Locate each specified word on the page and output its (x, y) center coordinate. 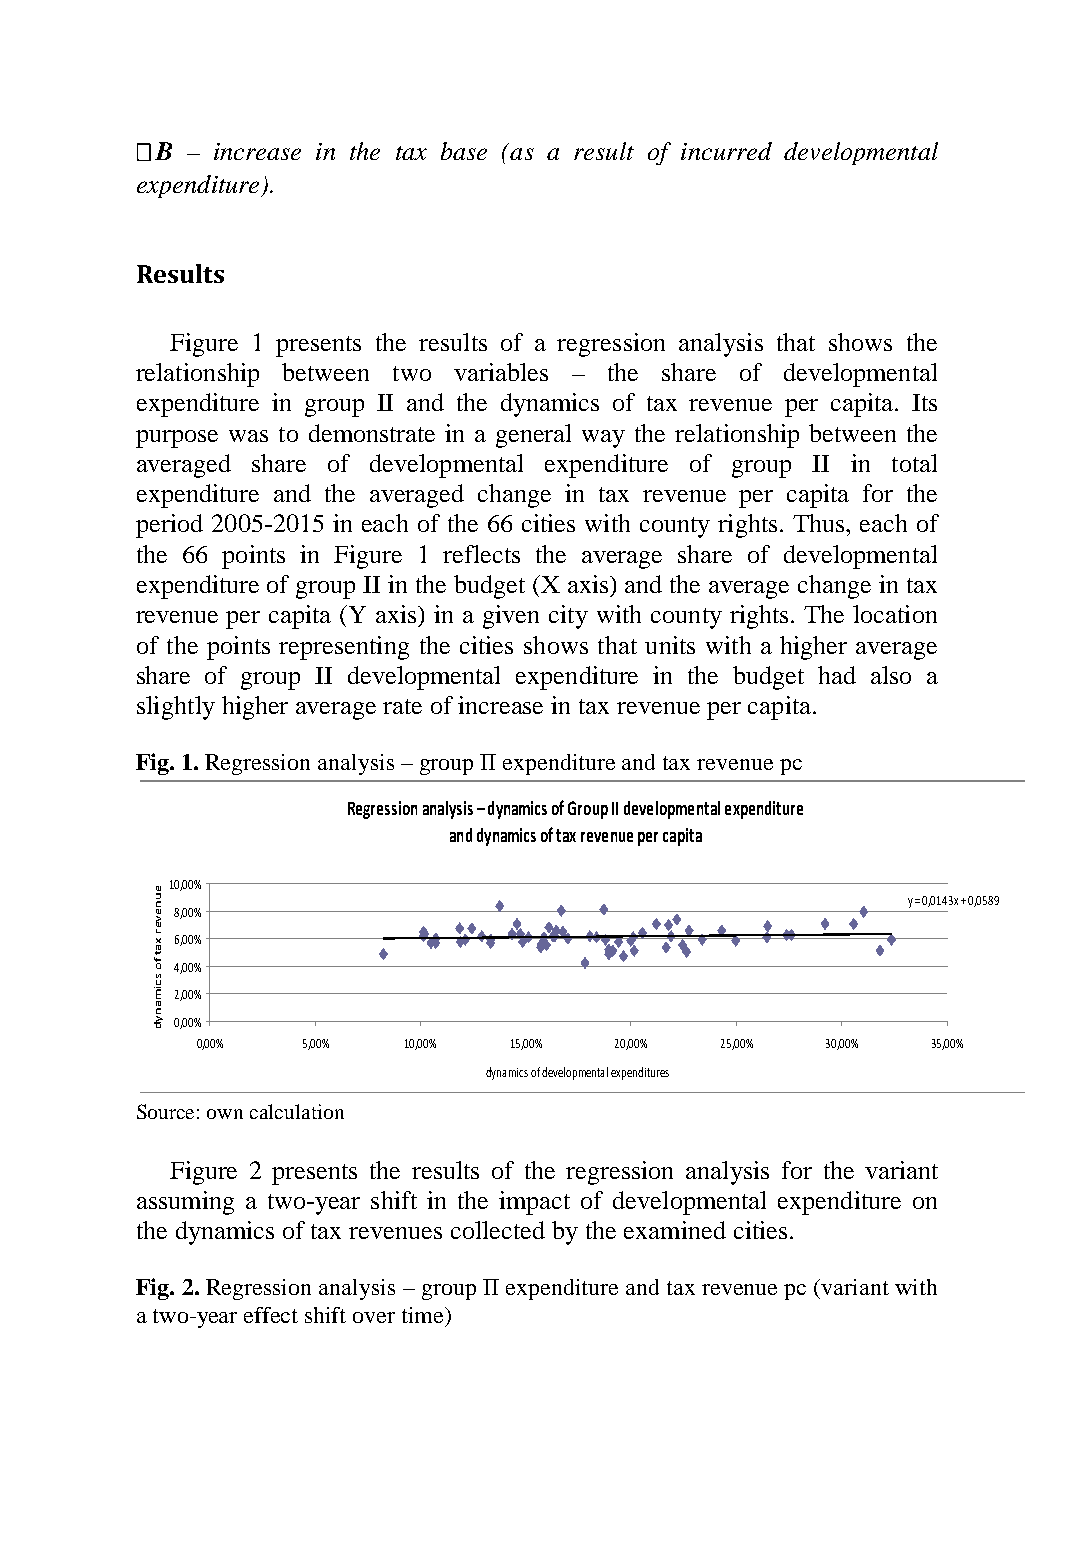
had (837, 675)
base (464, 151)
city (568, 617)
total (914, 463)
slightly (176, 708)
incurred (726, 151)
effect (271, 1315)
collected (498, 1230)
